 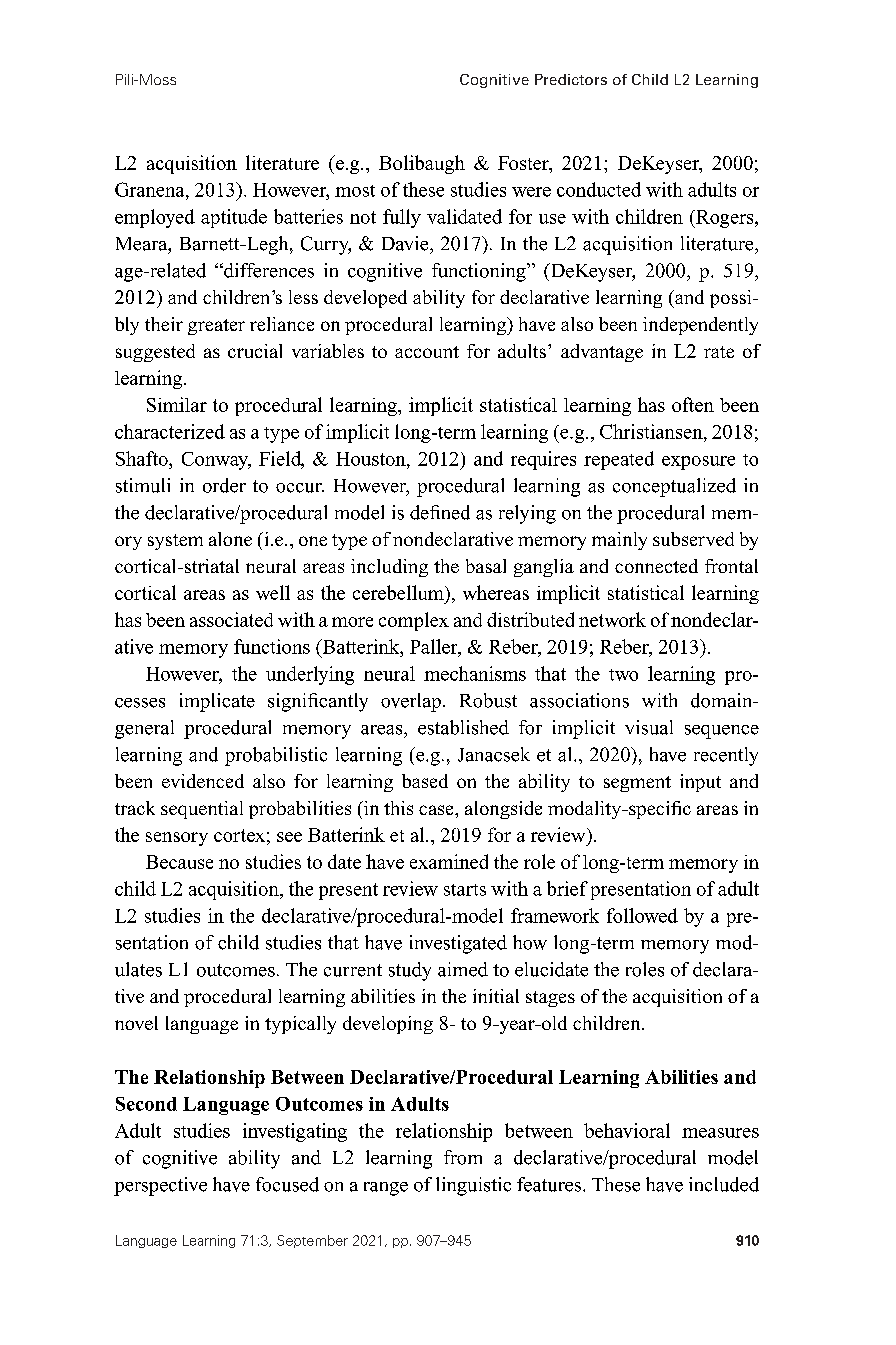 What do you see at coordinates (458, 944) in the document?
I see `investigated` at bounding box center [458, 944].
